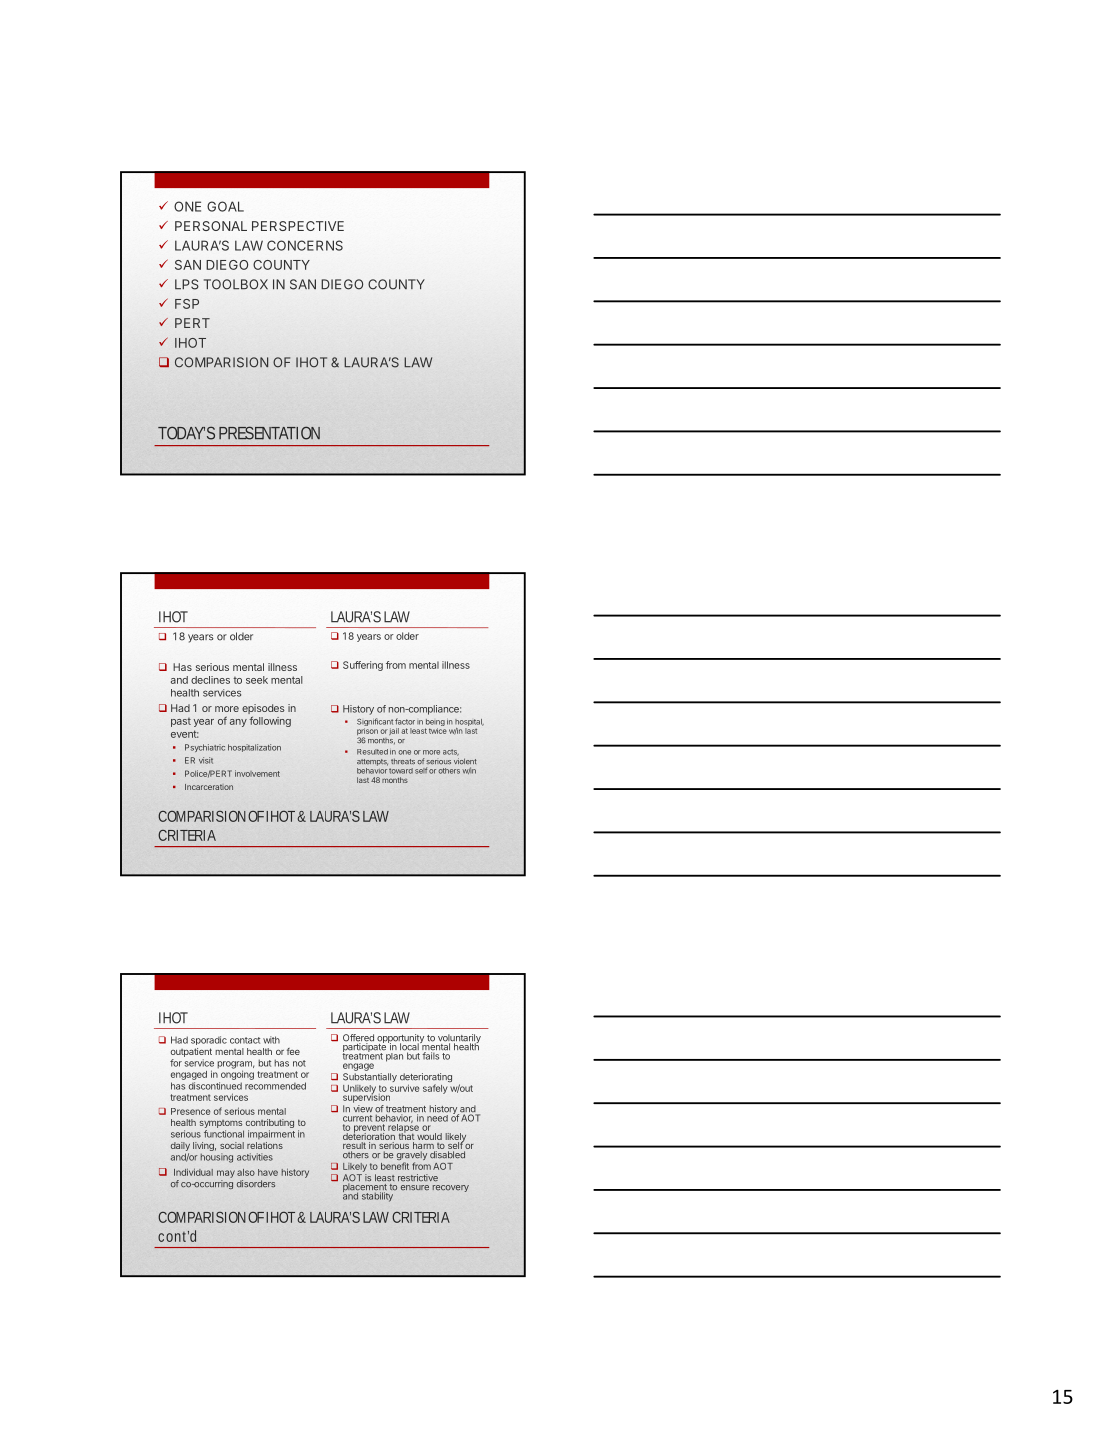 The width and height of the image is (1120, 1449). What do you see at coordinates (269, 433) in the image?
I see `PRESENTATION` at bounding box center [269, 433].
